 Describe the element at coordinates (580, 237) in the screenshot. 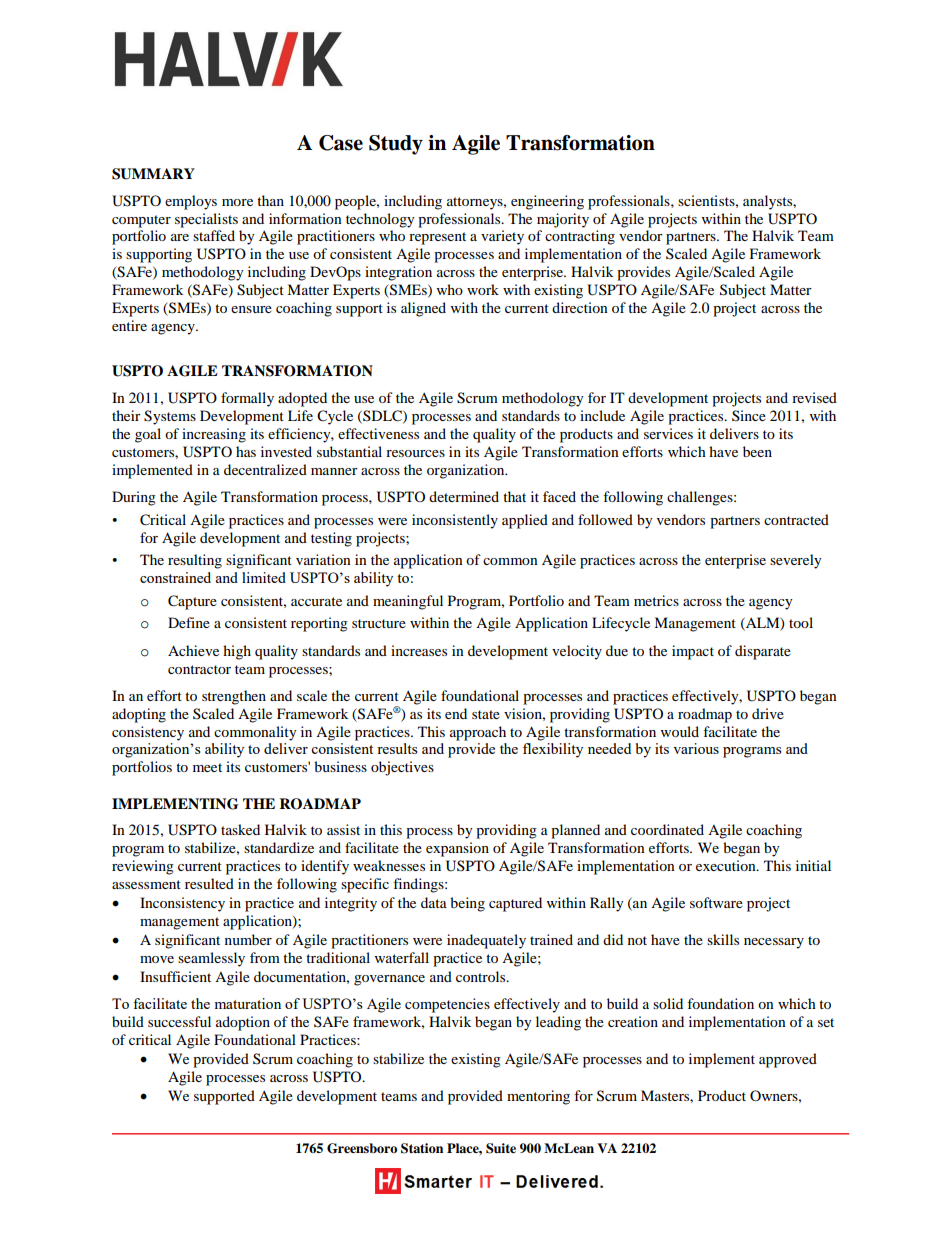

I see `contracting` at that location.
